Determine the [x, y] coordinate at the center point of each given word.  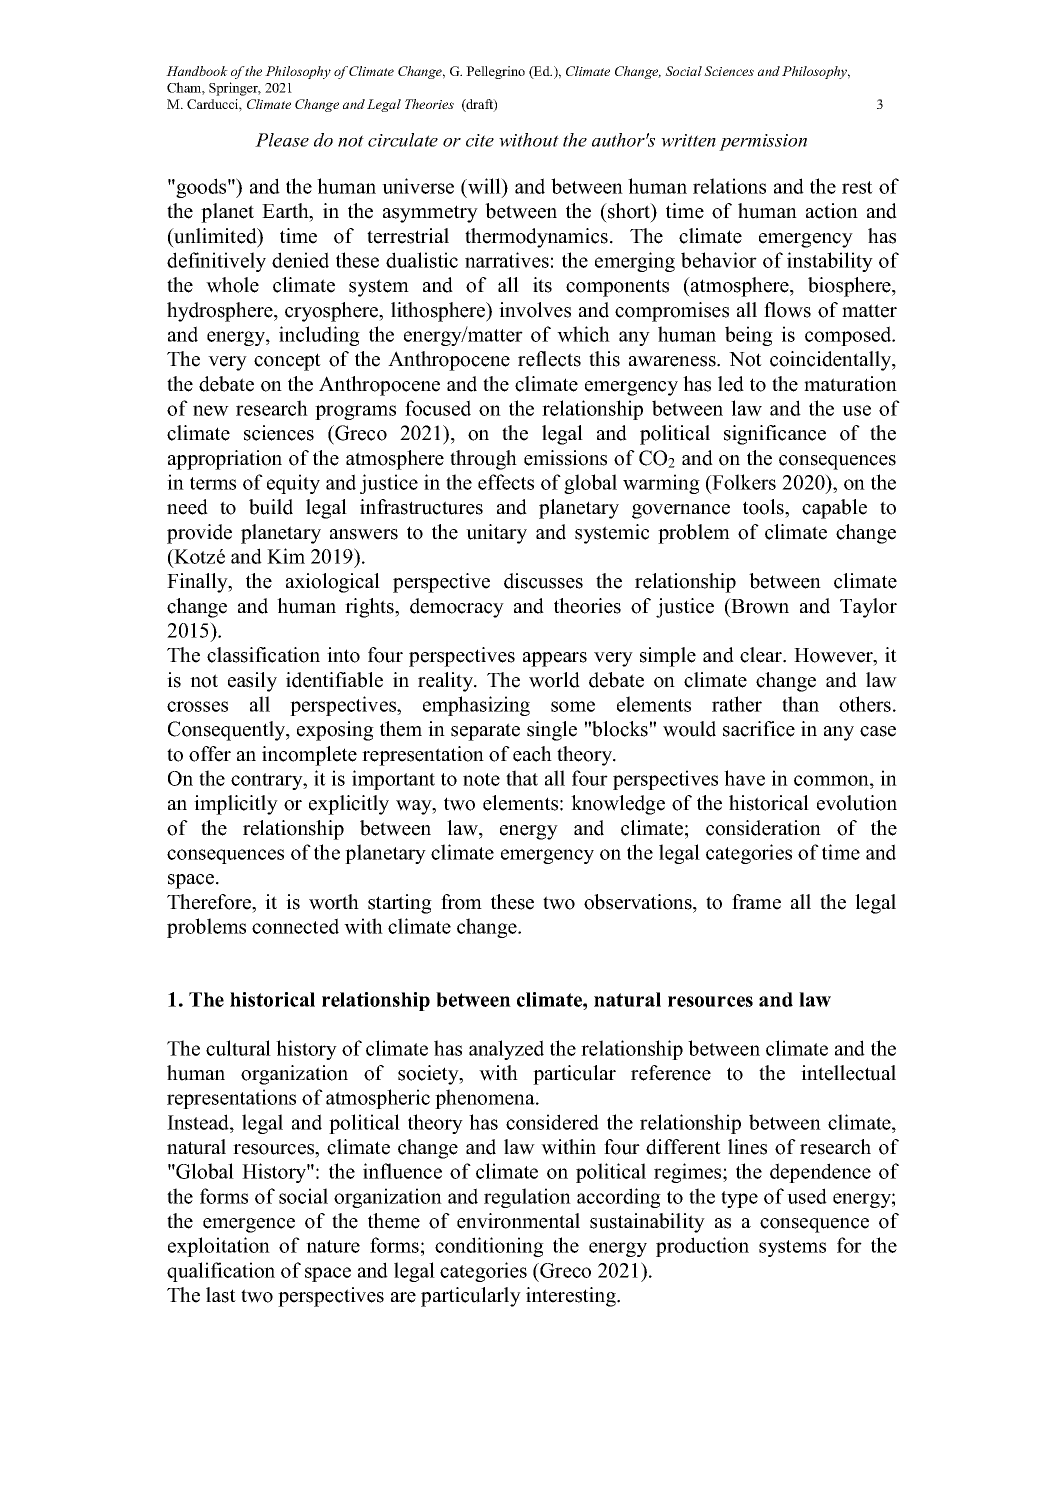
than [800, 704]
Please [282, 140]
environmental [518, 1221]
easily [252, 682]
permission [763, 142]
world [554, 680]
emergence [249, 1225]
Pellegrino [495, 72]
